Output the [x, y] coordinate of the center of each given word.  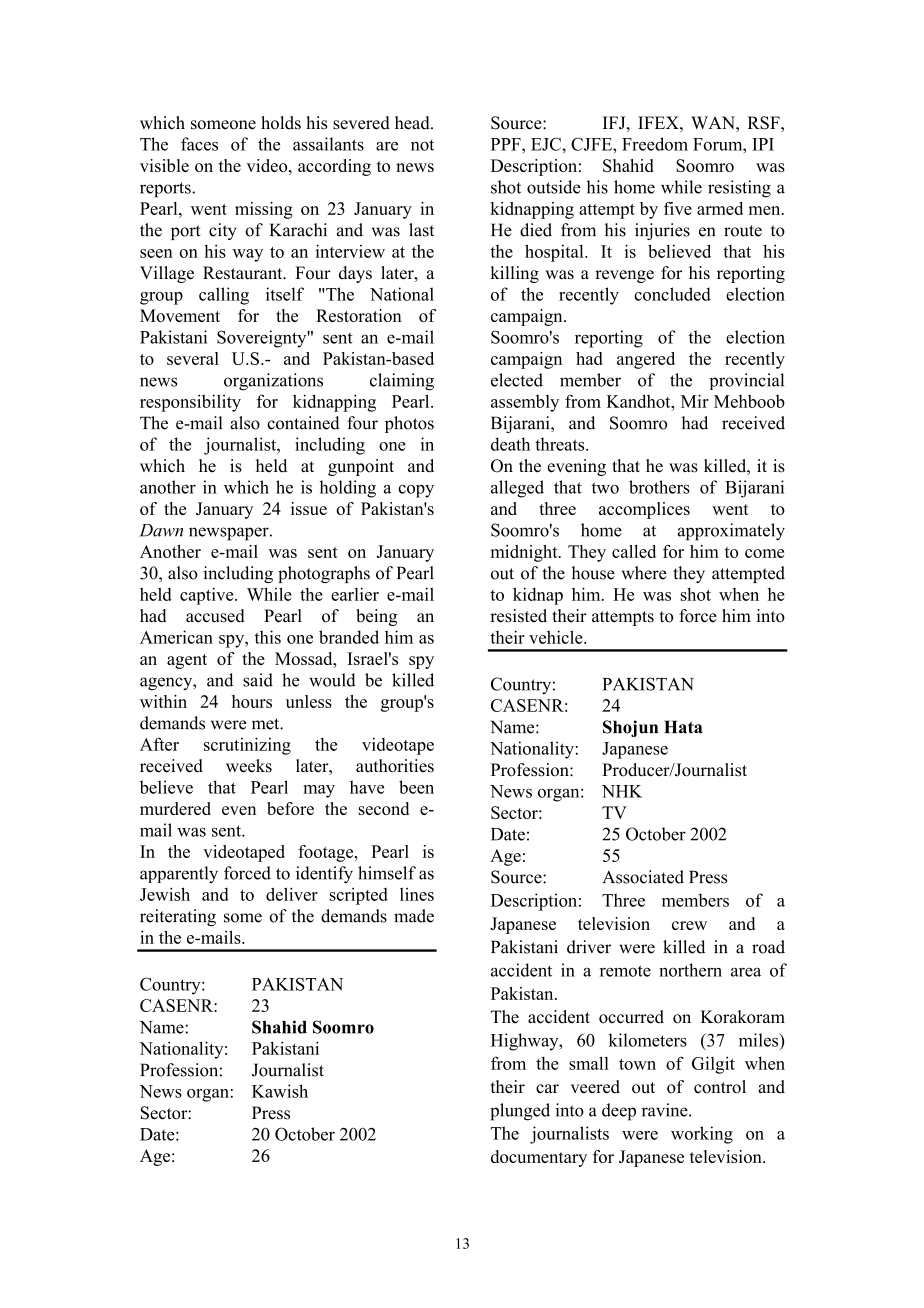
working [702, 1135]
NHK [622, 791]
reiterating [178, 917]
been [416, 787]
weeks [249, 766]
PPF [507, 144]
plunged [520, 1112]
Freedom [655, 144]
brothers [659, 487]
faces [199, 144]
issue [309, 508]
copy [416, 491]
